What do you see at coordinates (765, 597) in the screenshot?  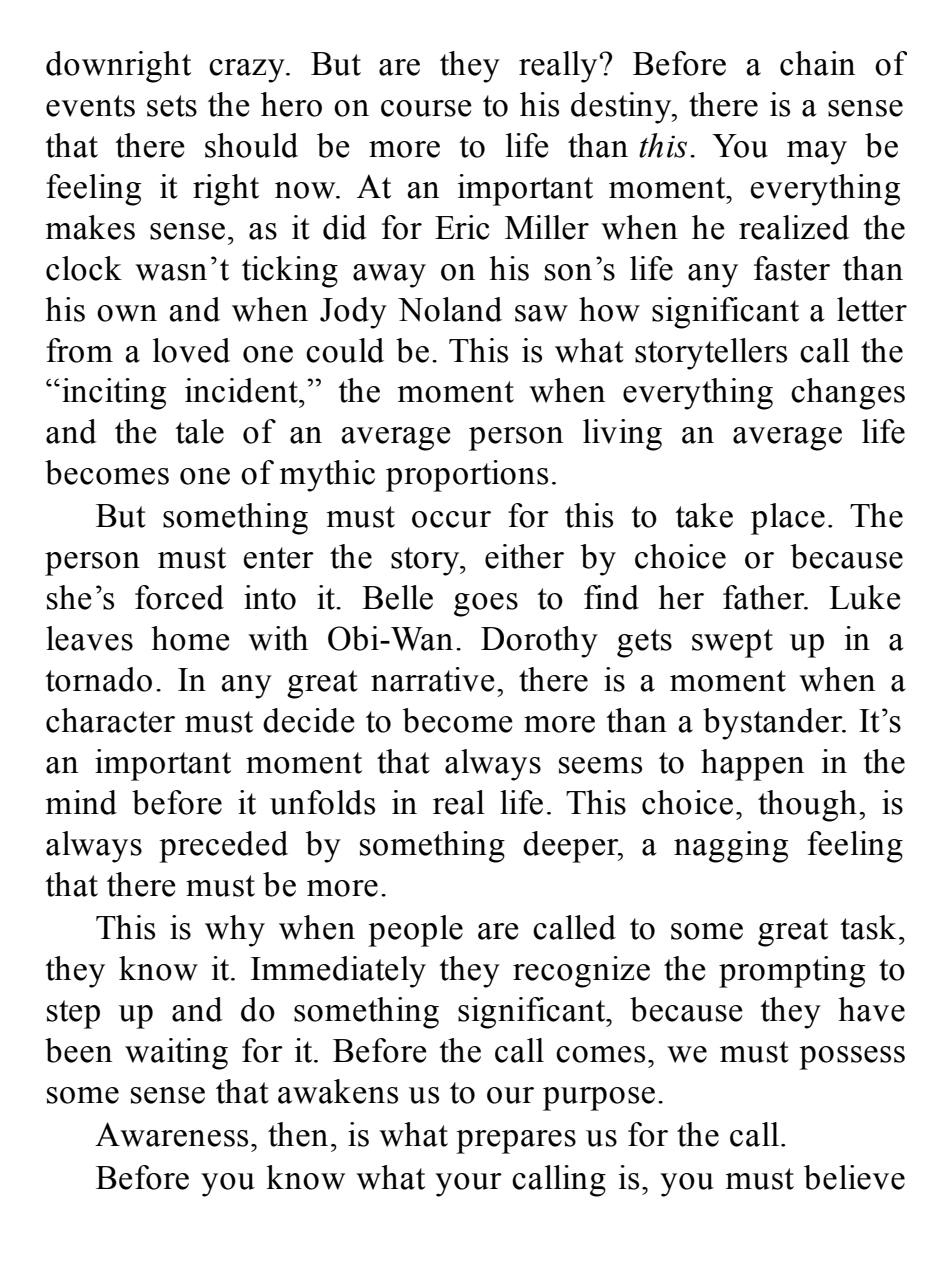 I see `father` at bounding box center [765, 597].
